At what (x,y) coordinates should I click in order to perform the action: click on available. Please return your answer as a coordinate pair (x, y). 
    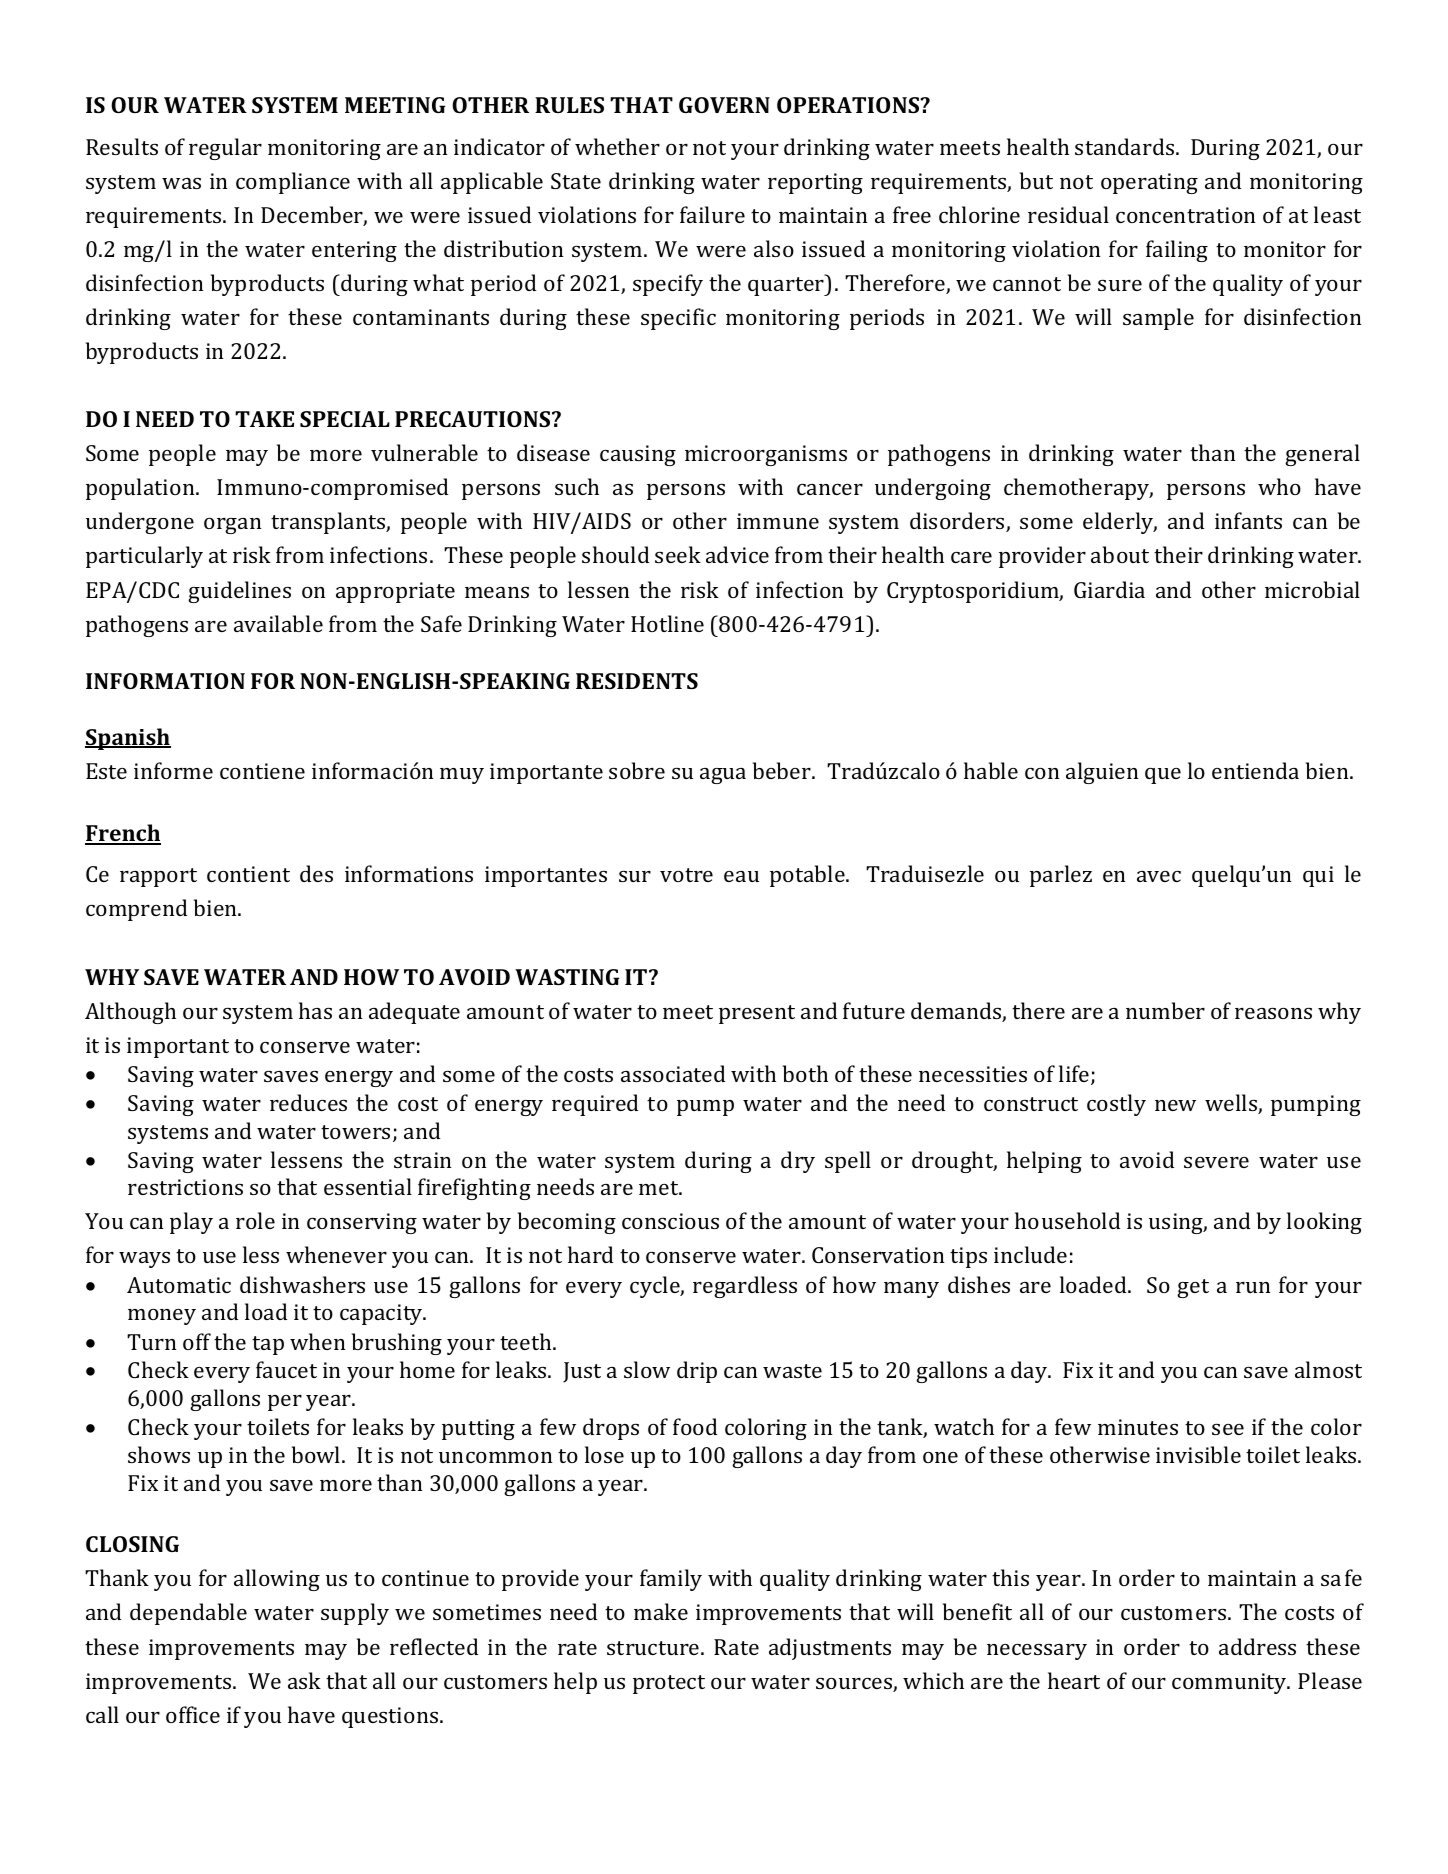
    Looking at the image, I should click on (278, 623).
